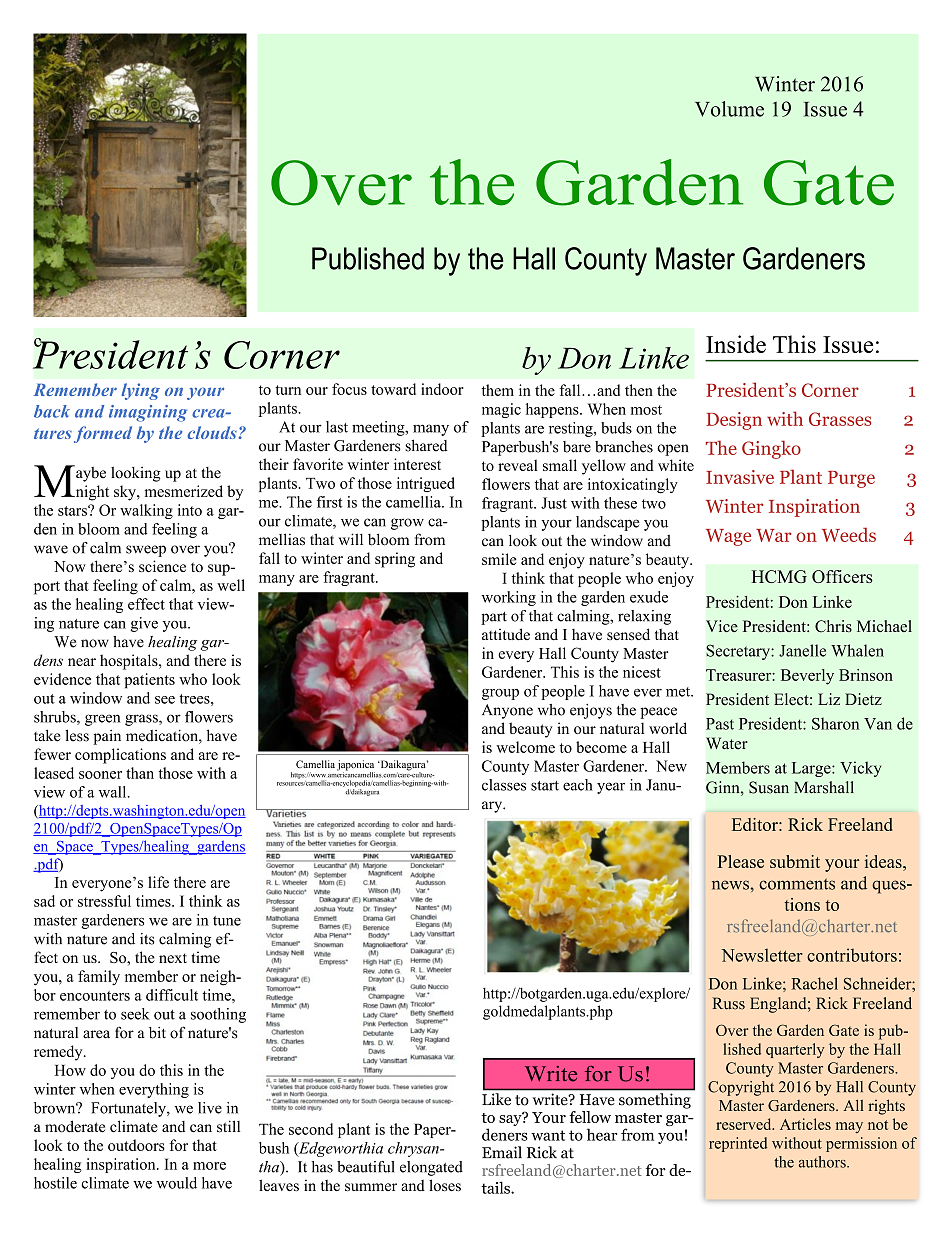 The width and height of the screenshot is (952, 1233). Describe the element at coordinates (506, 634) in the screenshot. I see `attitude` at that location.
